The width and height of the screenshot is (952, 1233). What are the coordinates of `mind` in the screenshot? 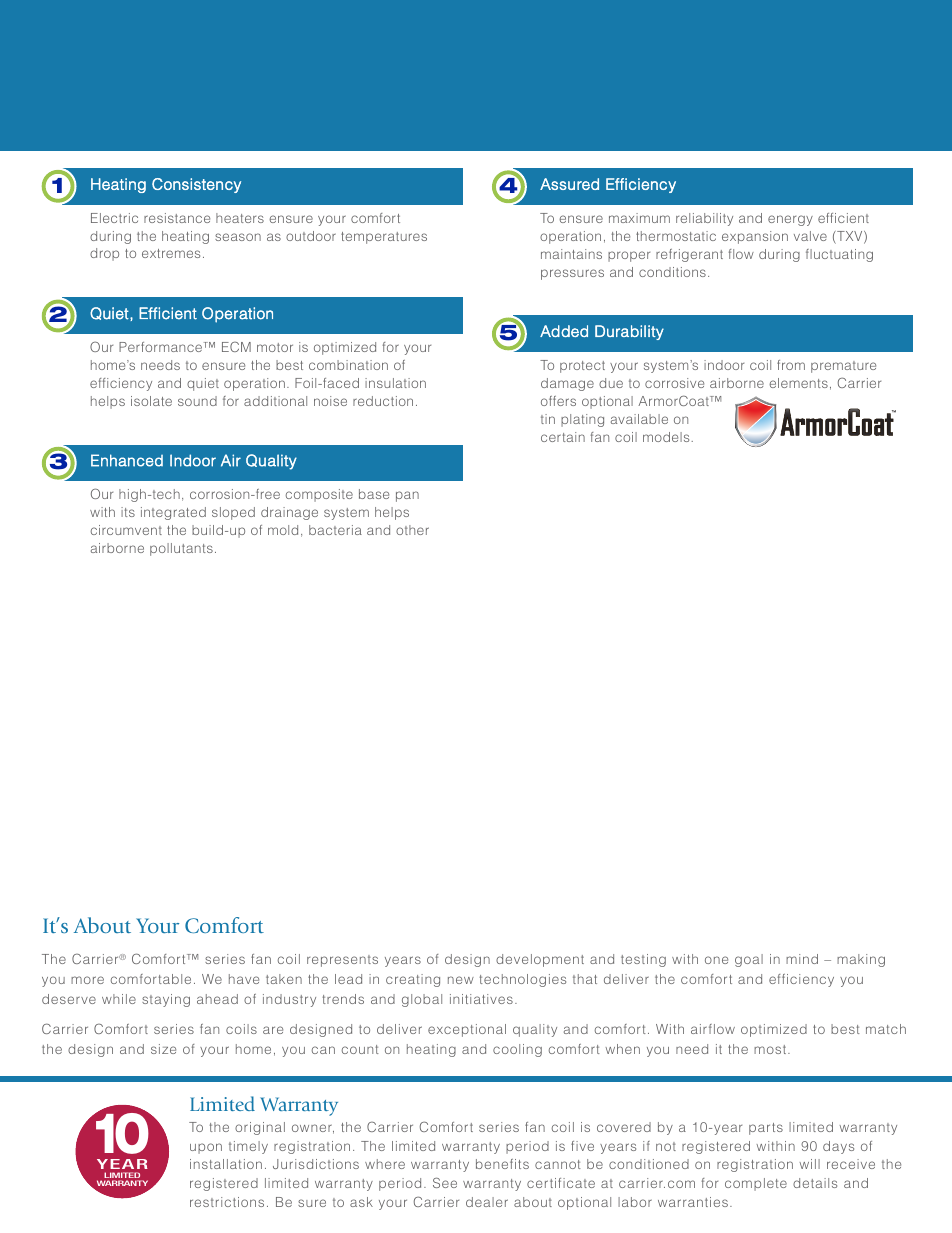 It's located at (802, 959).
